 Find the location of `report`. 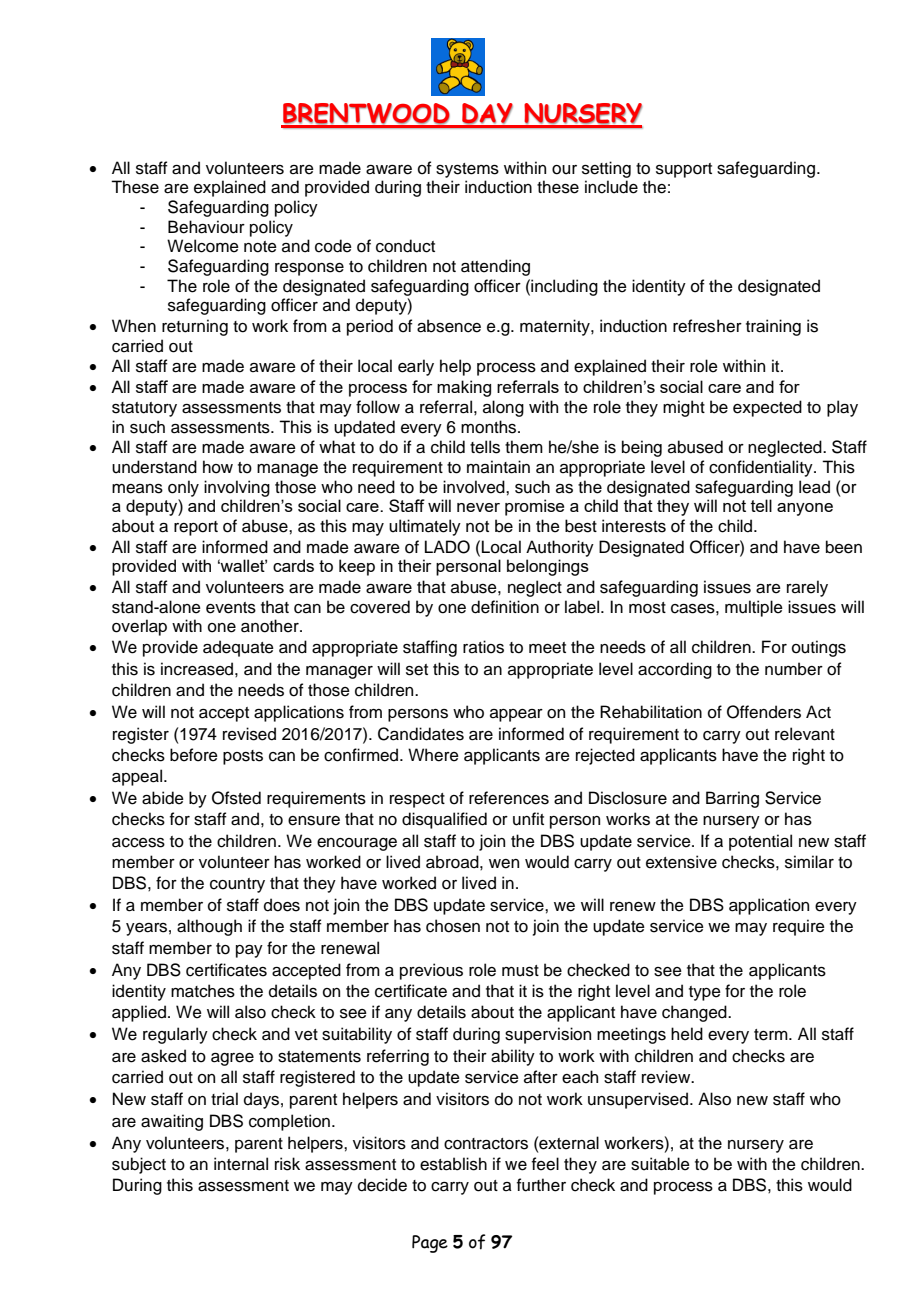

report is located at coordinates (196, 528).
